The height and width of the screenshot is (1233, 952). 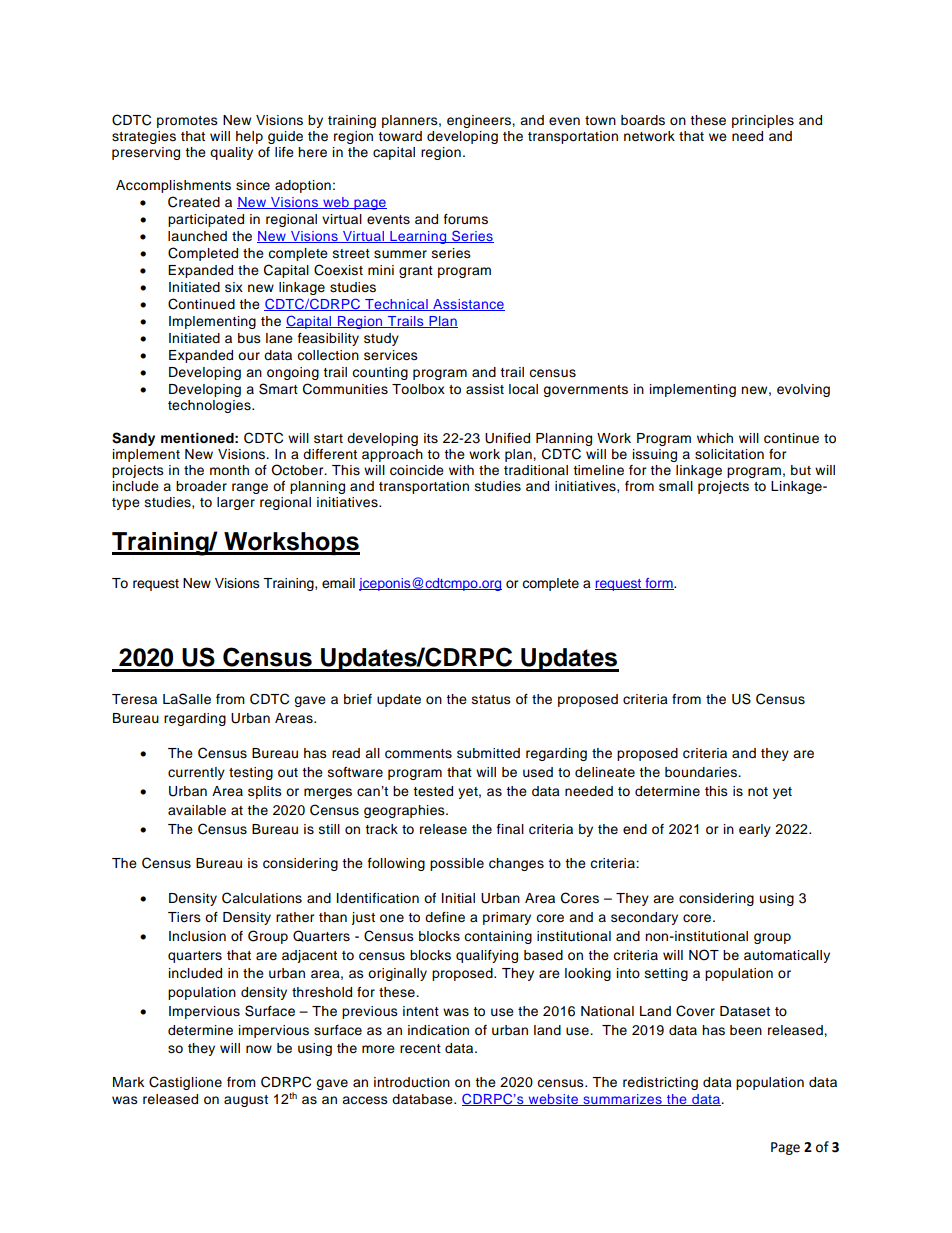 I want to click on quality, so click(x=231, y=153).
